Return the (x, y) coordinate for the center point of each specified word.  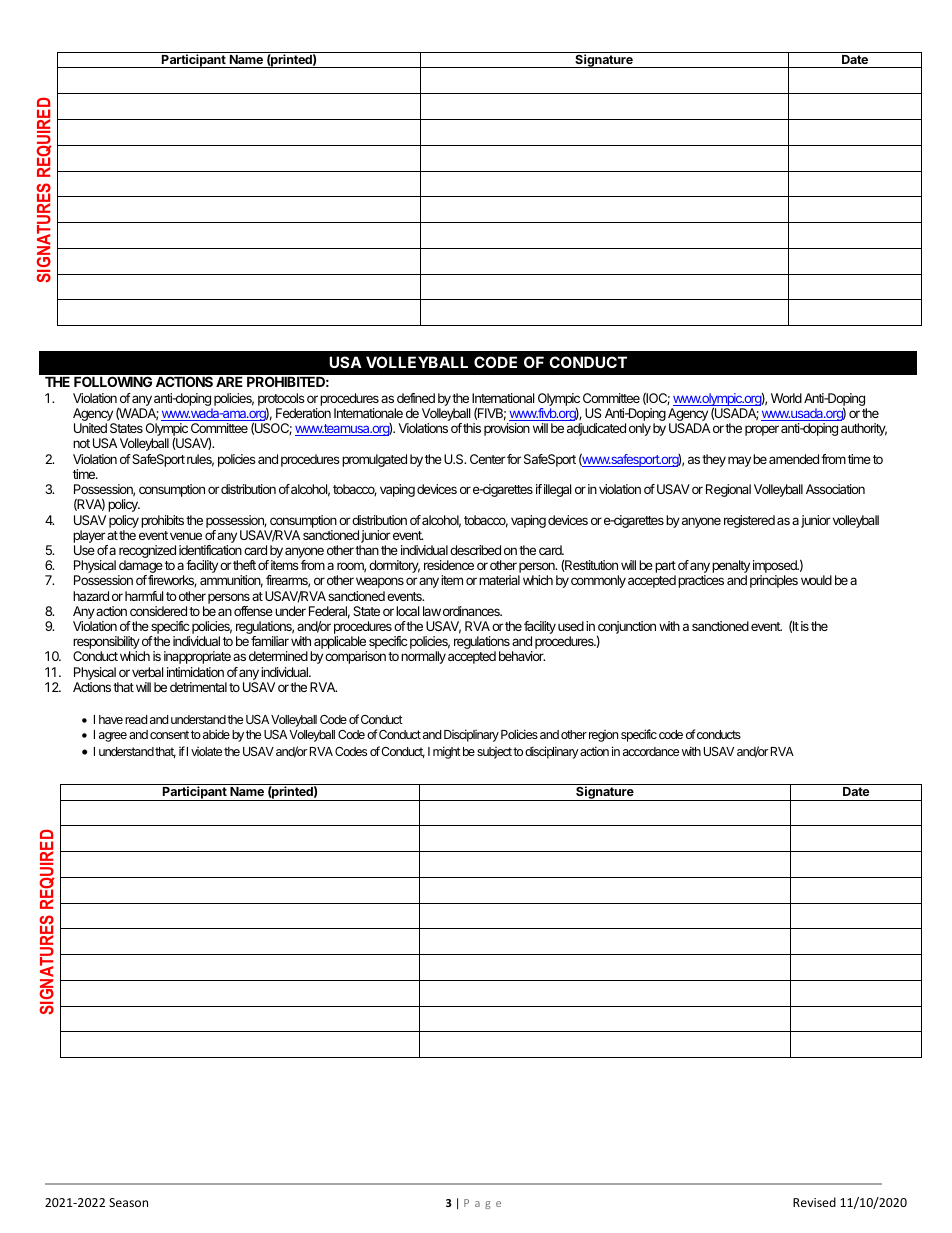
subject (494, 753)
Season (128, 1202)
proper (762, 430)
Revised (814, 1202)
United (90, 428)
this (472, 428)
